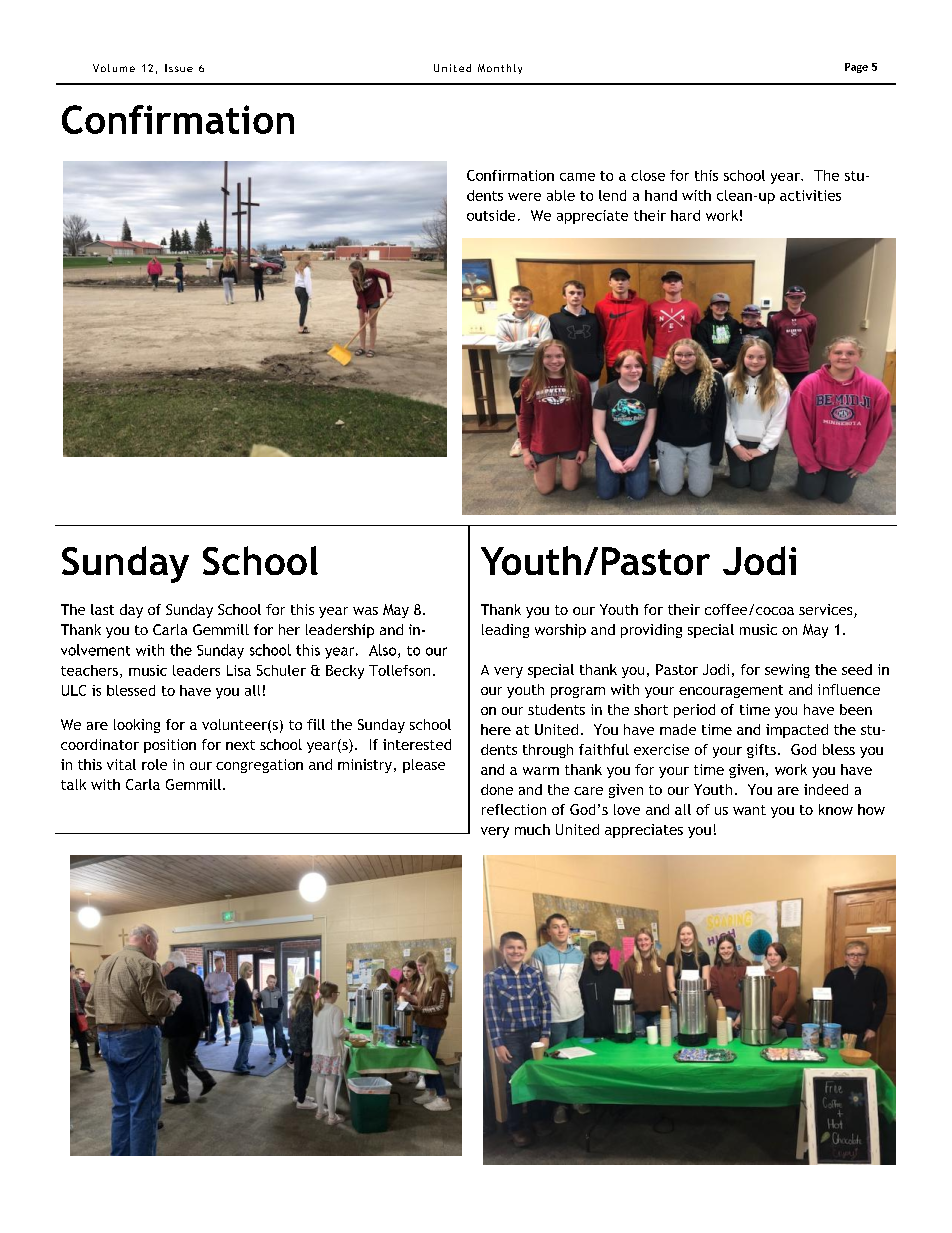 The image size is (952, 1233). Describe the element at coordinates (102, 609) in the screenshot. I see `last` at that location.
